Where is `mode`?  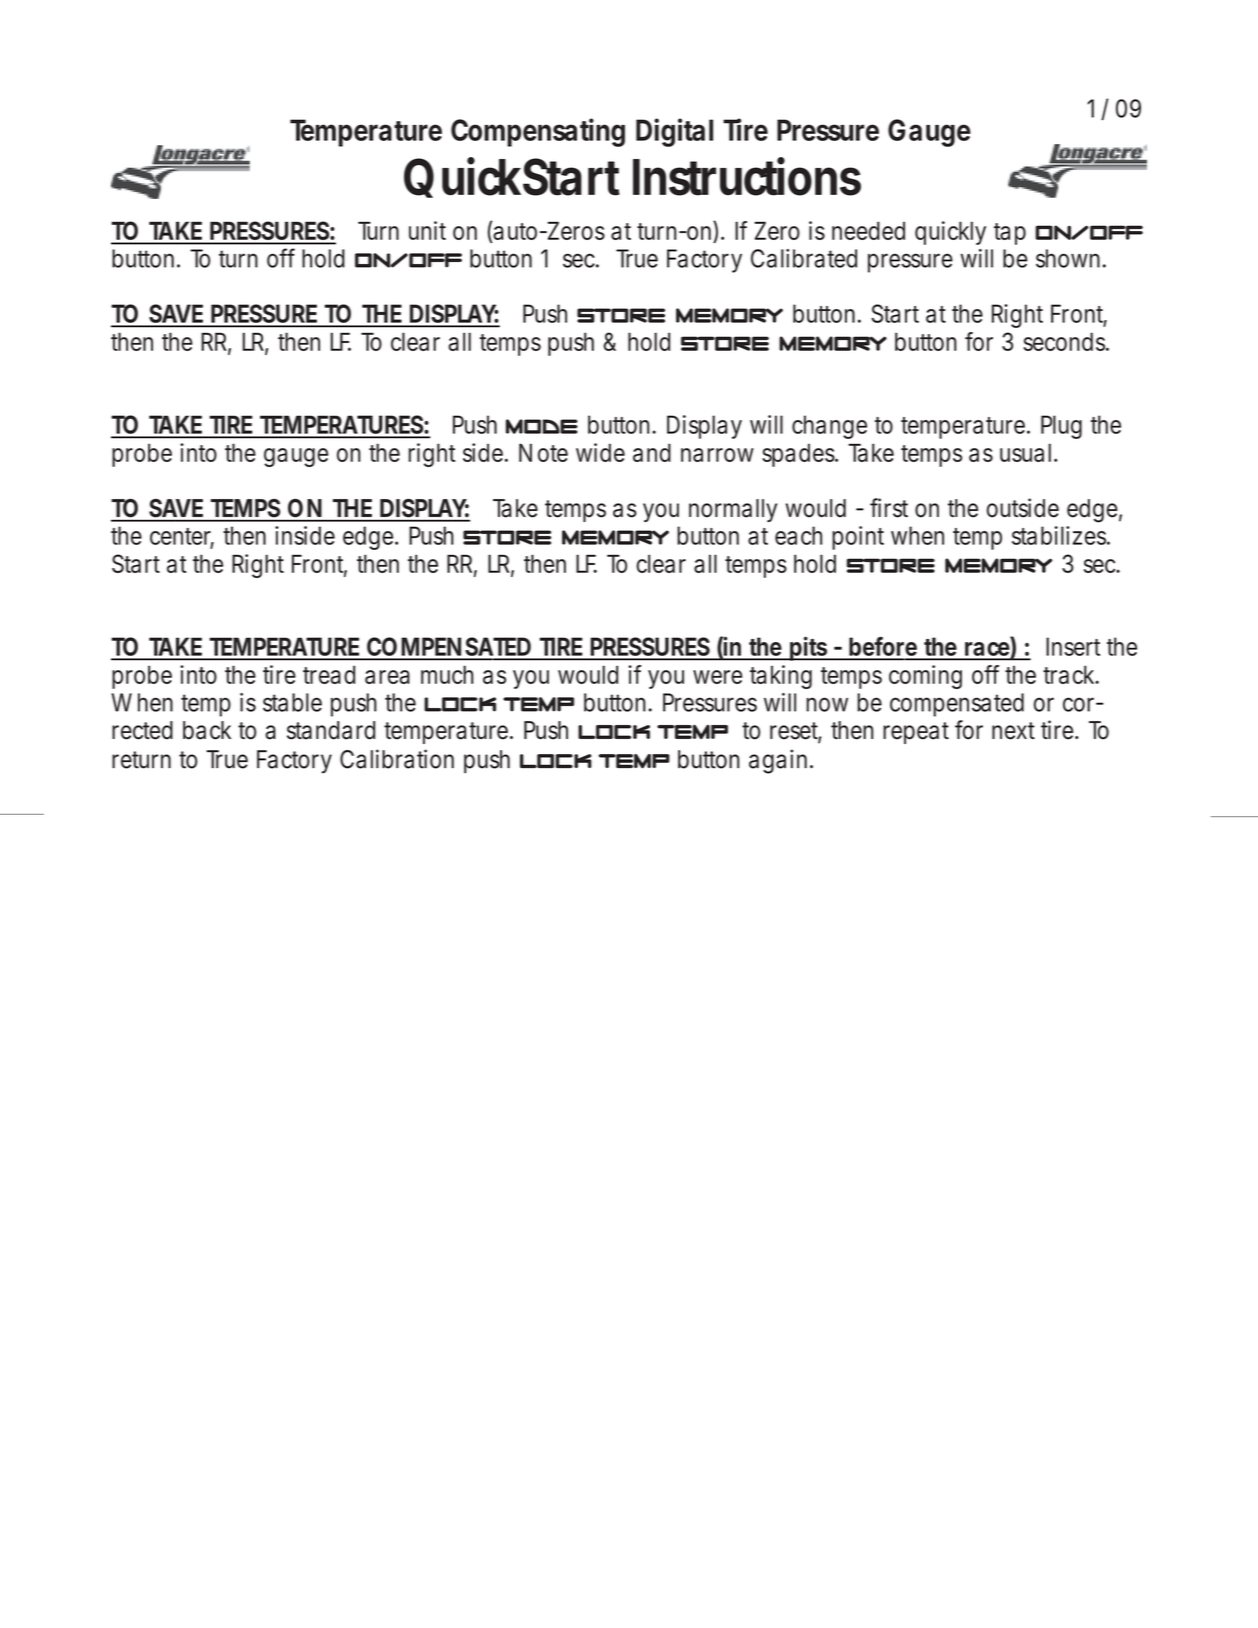 mode is located at coordinates (542, 426).
